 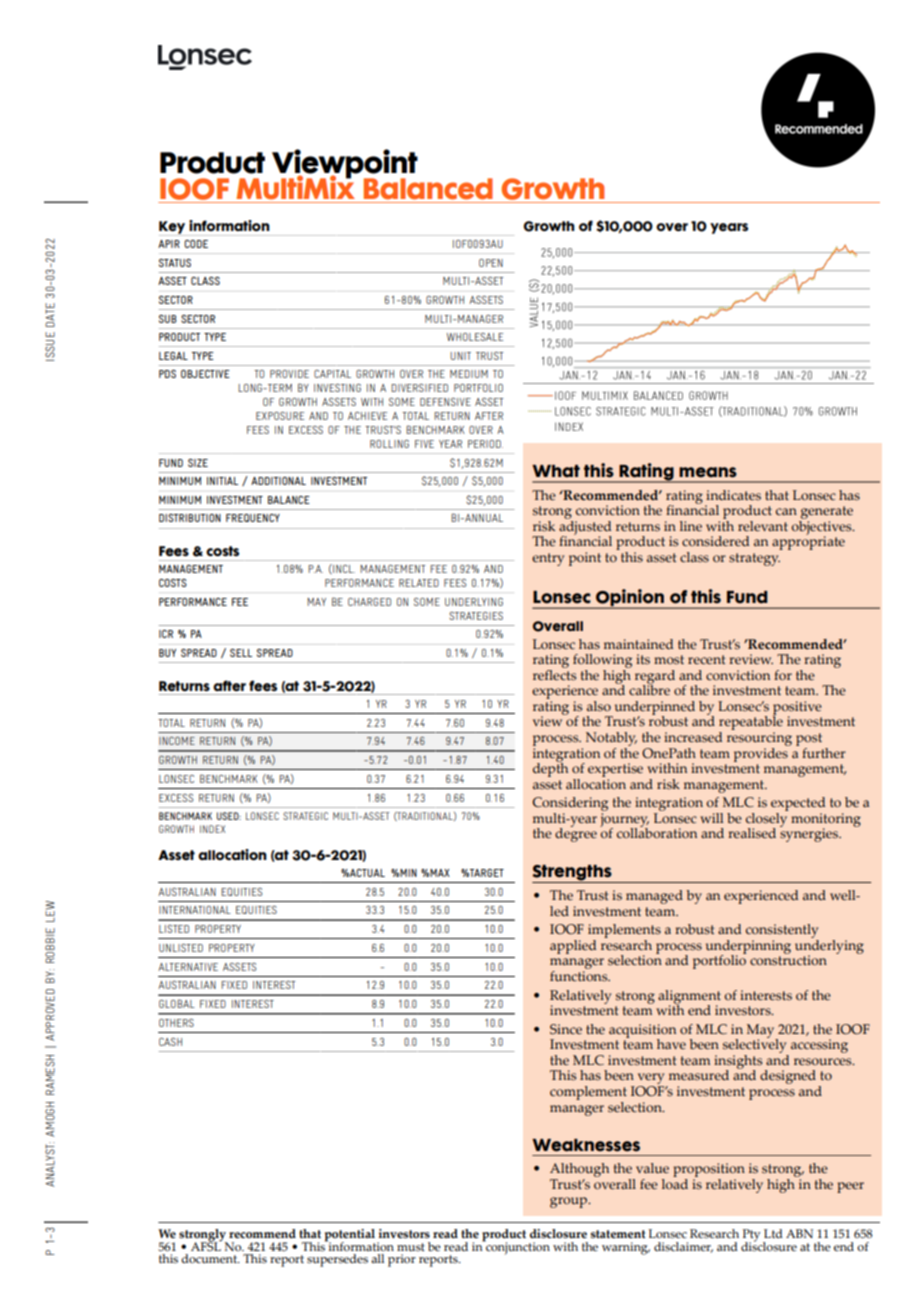 I want to click on group, so click(x=570, y=1202).
